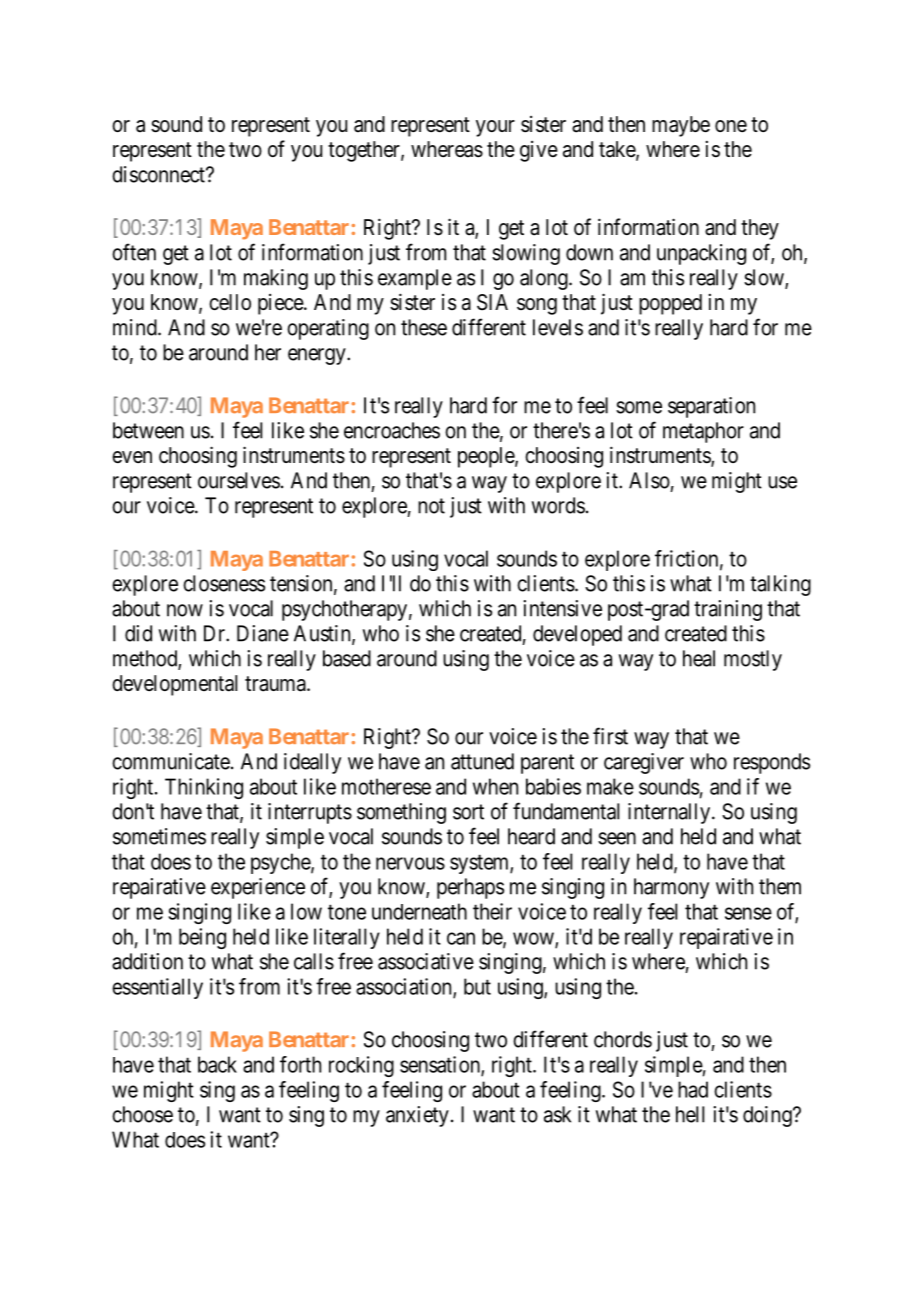 This screenshot has height=1308, width=924. I want to click on encroaches, so click(392, 430).
